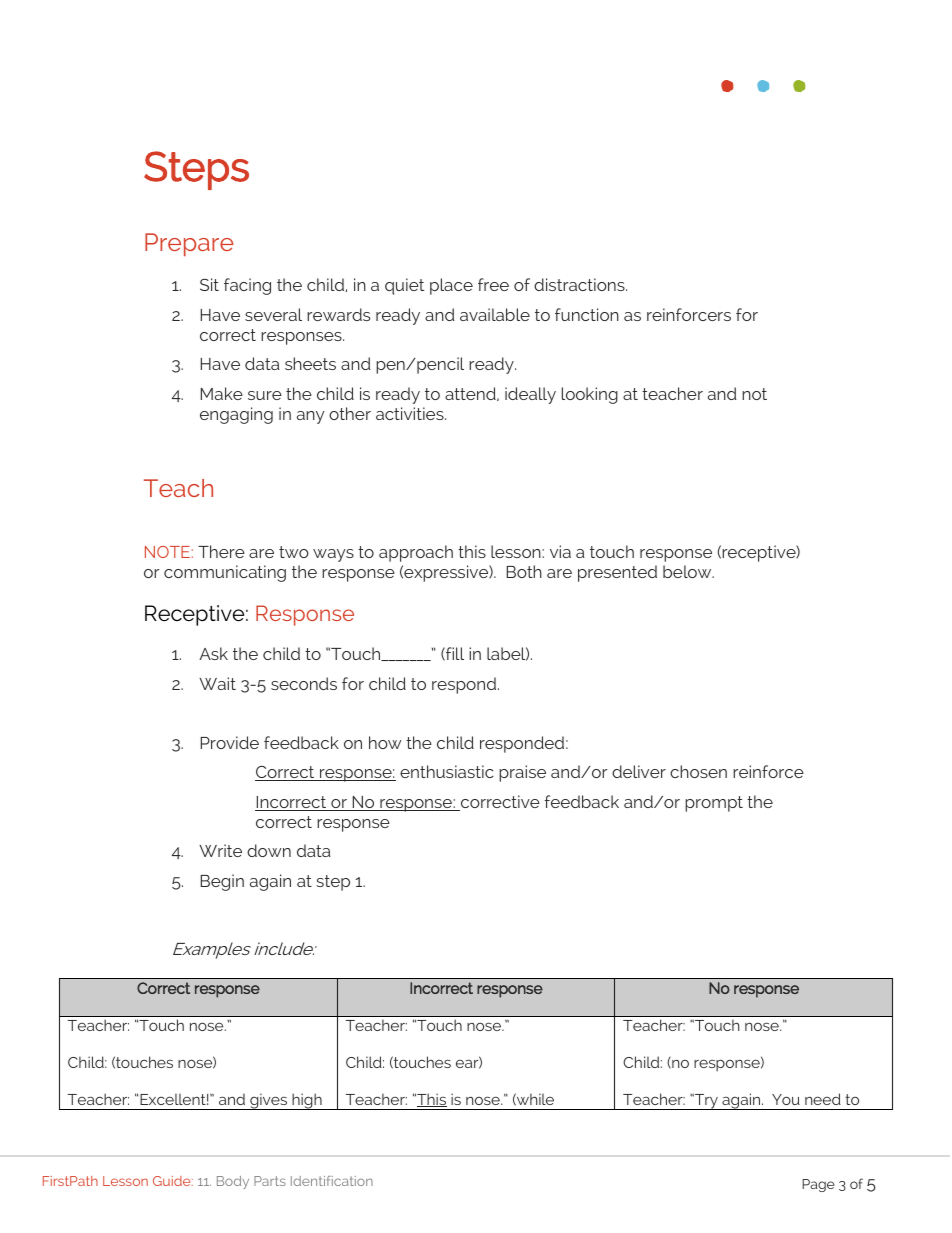 The width and height of the screenshot is (952, 1233). What do you see at coordinates (580, 284) in the screenshot?
I see `distractions` at bounding box center [580, 284].
